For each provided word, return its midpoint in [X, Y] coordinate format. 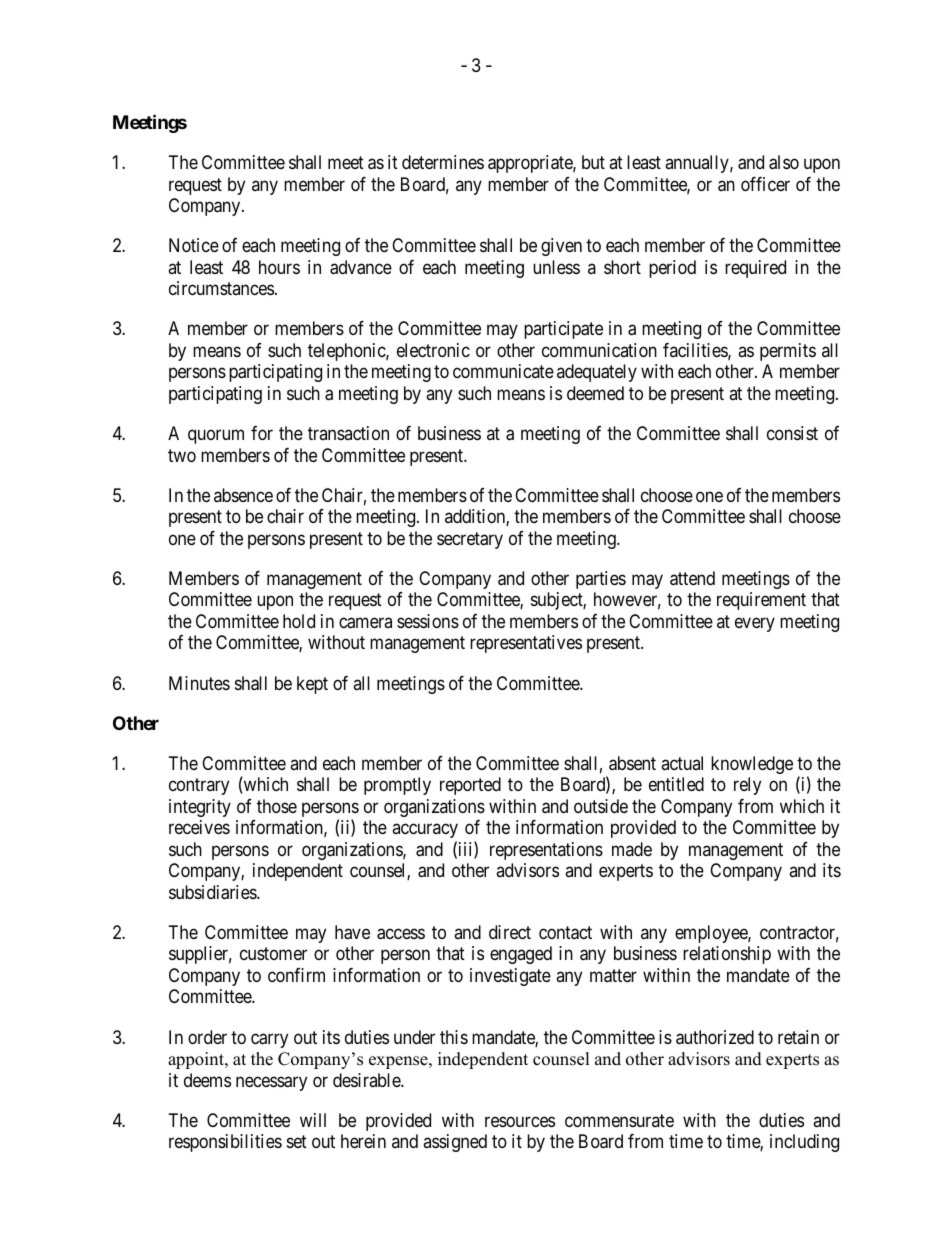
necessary [271, 1083]
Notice [194, 245]
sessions [428, 621]
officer [765, 184]
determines [443, 162]
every [755, 624]
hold [299, 621]
